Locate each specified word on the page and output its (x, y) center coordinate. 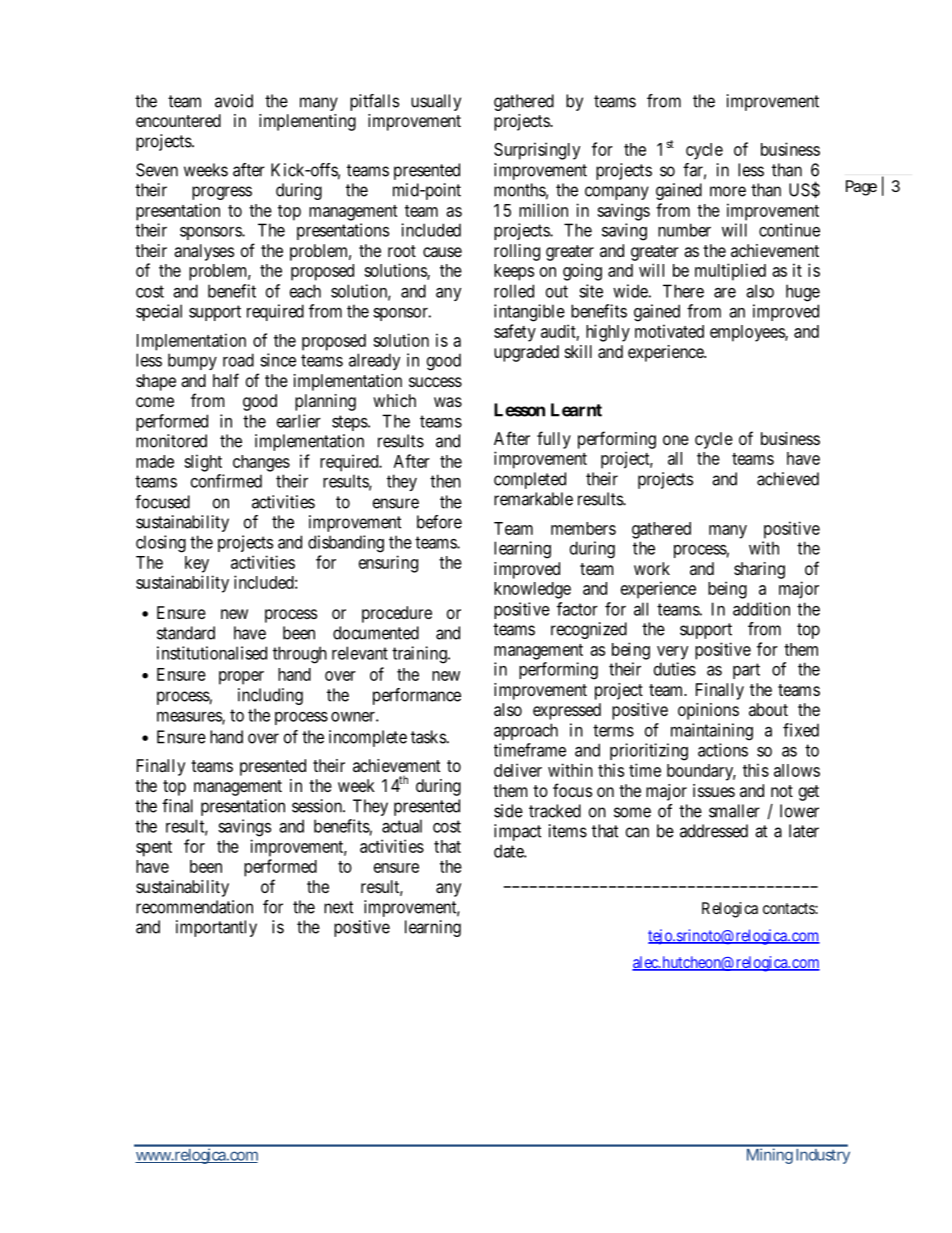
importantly (216, 928)
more (728, 191)
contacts (789, 908)
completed (530, 480)
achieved (788, 479)
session (318, 806)
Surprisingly (537, 151)
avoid (234, 101)
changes (261, 463)
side (508, 811)
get (809, 793)
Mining (769, 1155)
